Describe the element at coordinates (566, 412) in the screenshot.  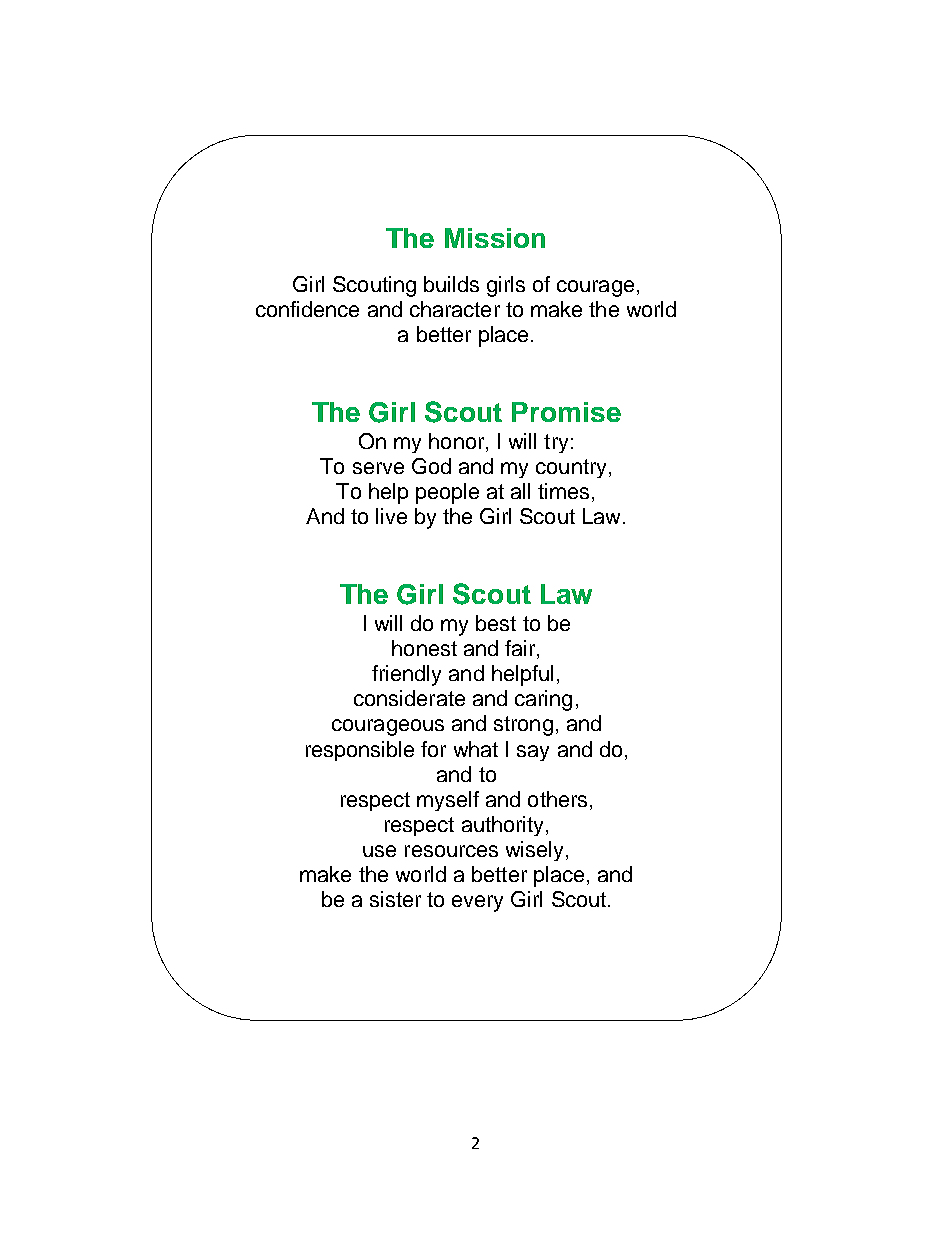
I see `Promise` at that location.
